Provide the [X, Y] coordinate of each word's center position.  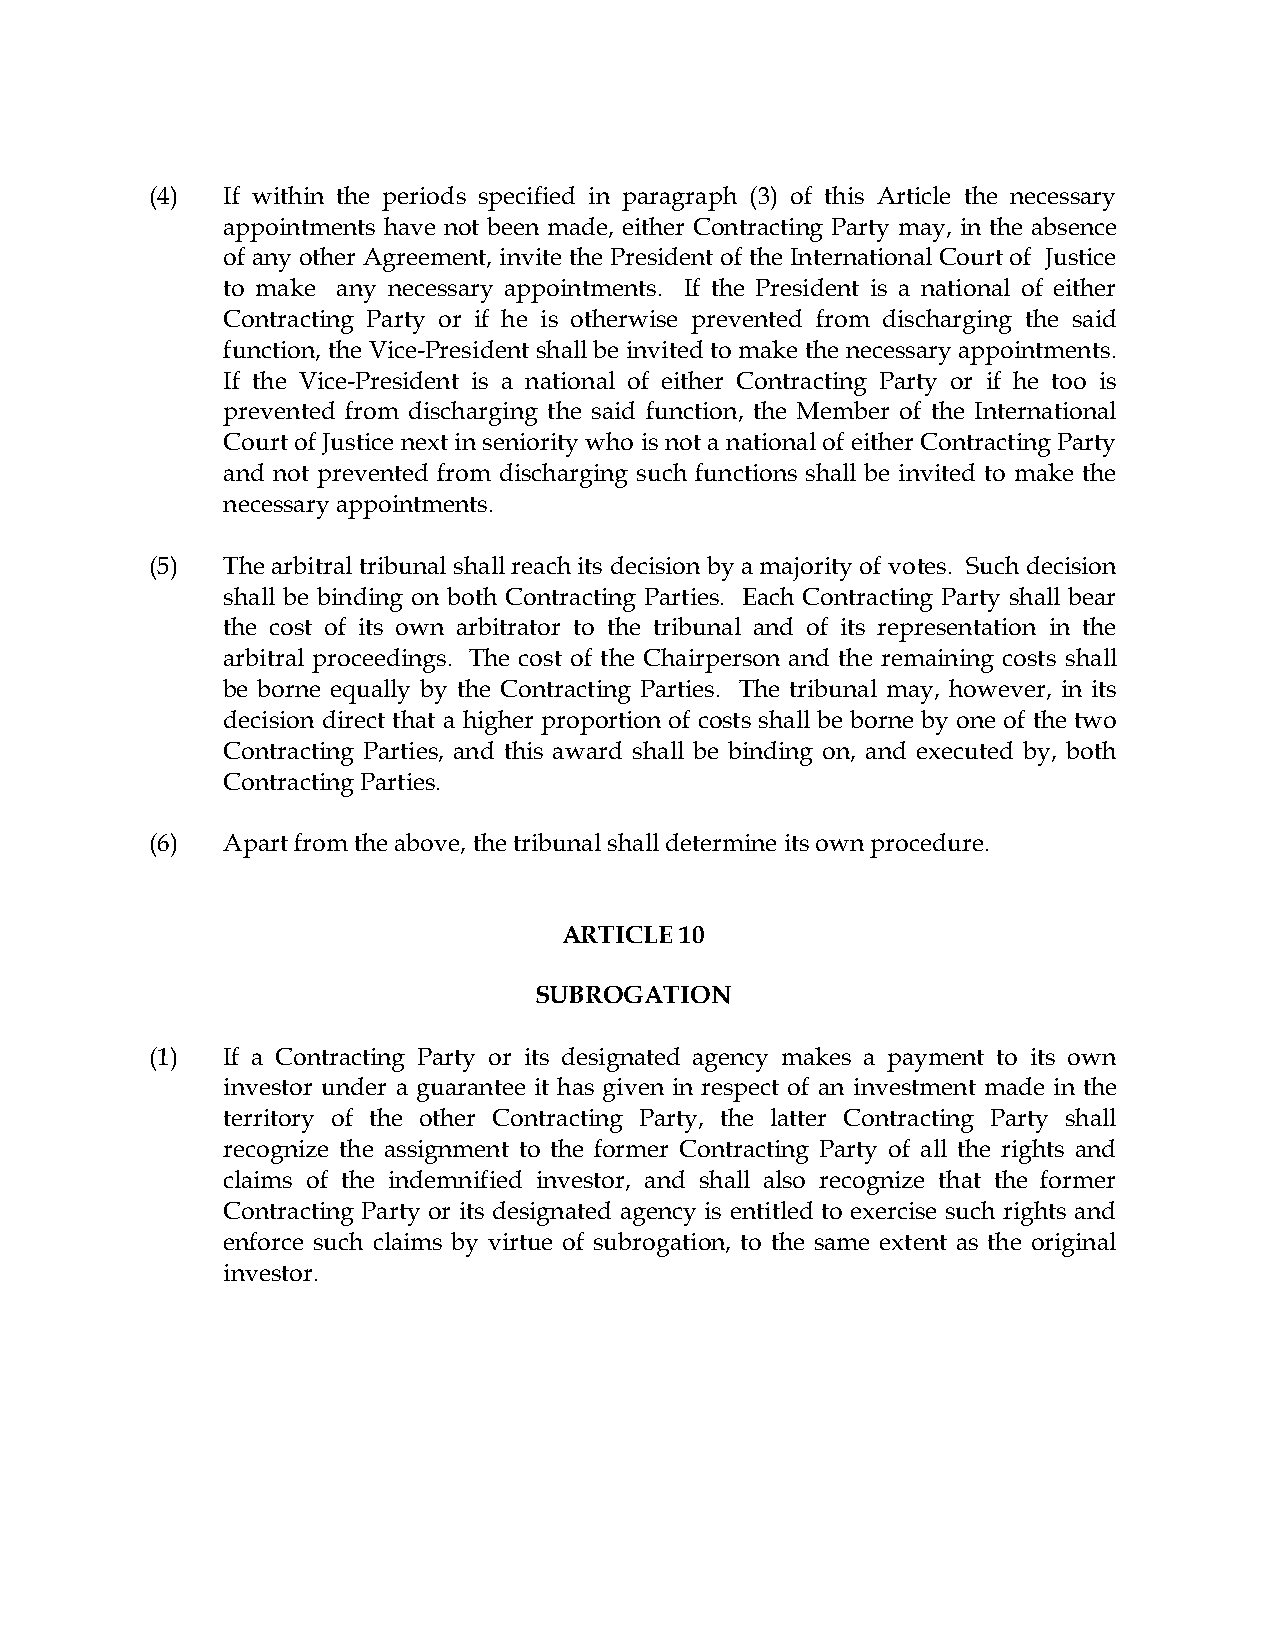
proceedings [379, 660]
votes [917, 566]
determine [721, 842]
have [409, 226]
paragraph [679, 198]
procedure [926, 845]
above [428, 843]
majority [806, 569]
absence [1074, 226]
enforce [263, 1241]
